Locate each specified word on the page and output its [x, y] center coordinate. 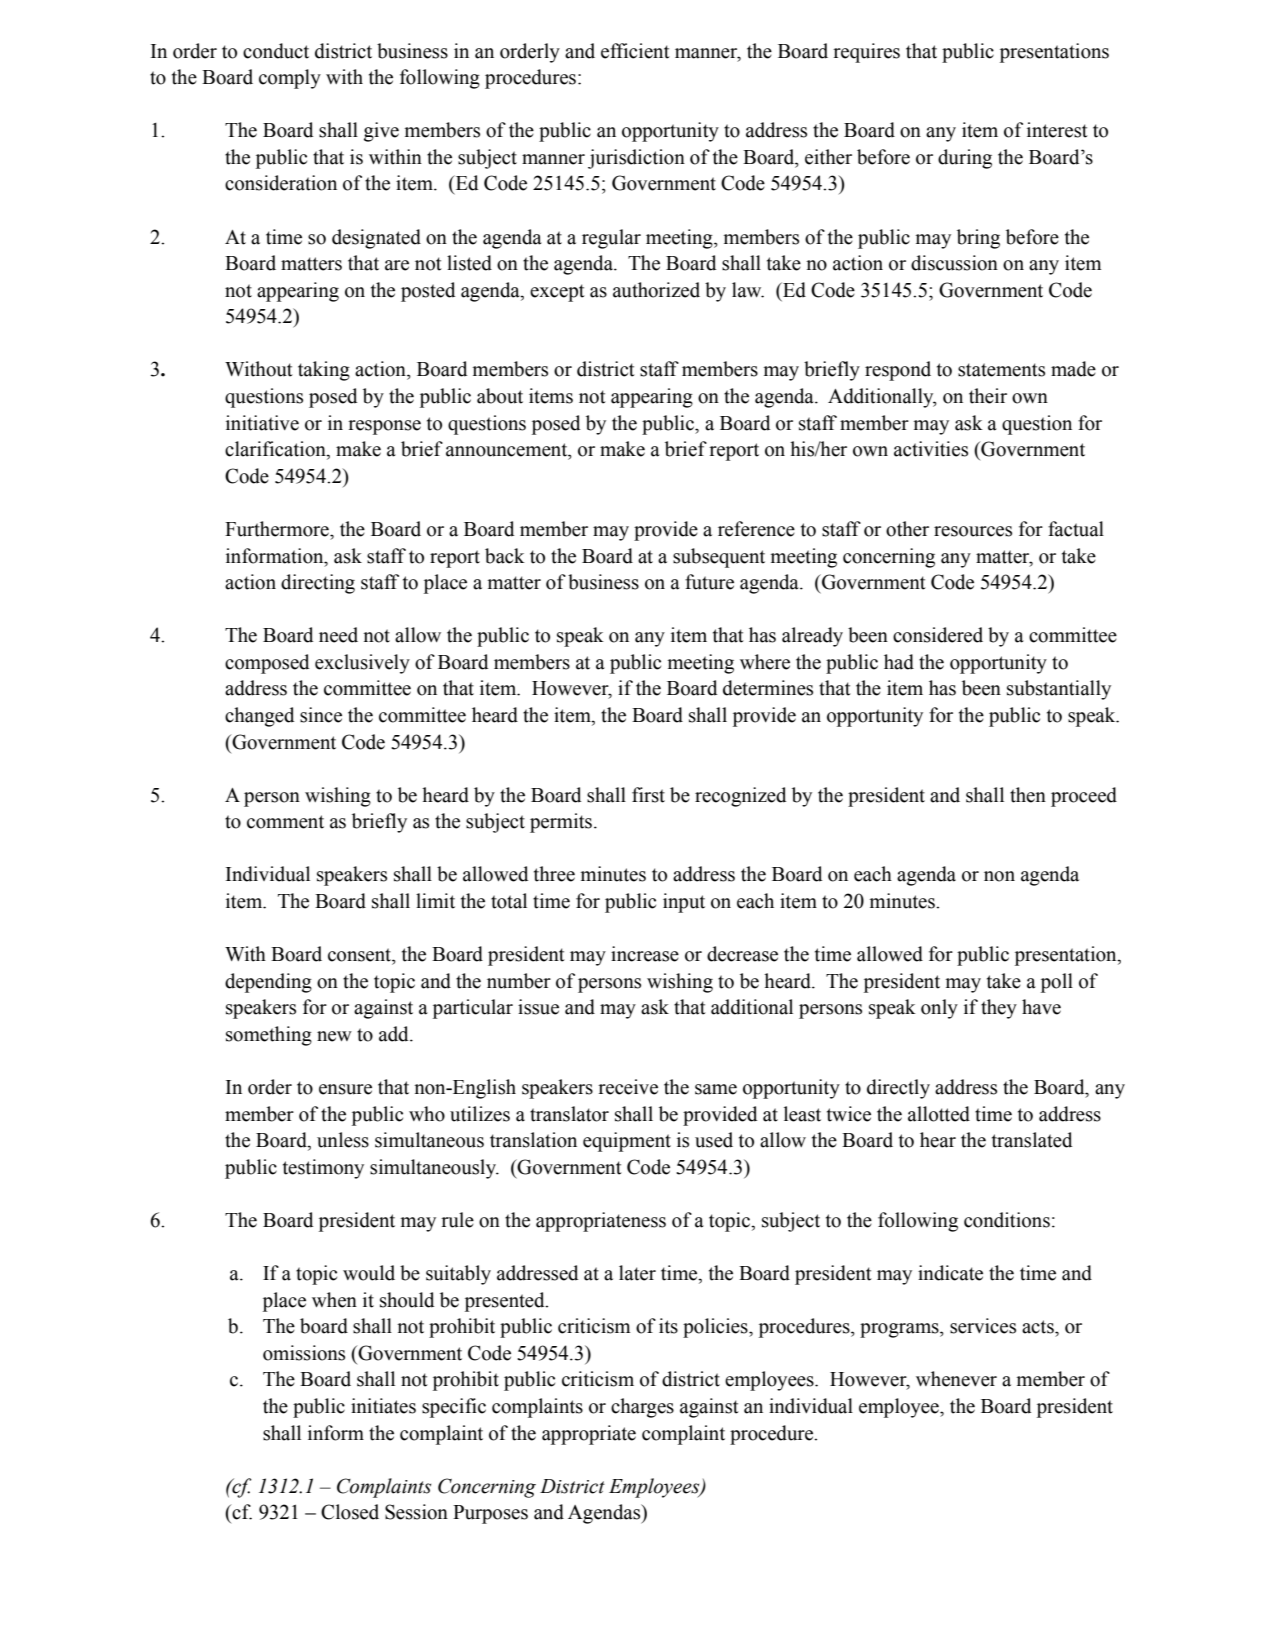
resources [973, 531]
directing [318, 584]
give [381, 132]
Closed [350, 1512]
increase [645, 954]
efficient [635, 51]
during [965, 159]
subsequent [719, 558]
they [999, 1009]
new [334, 1036]
